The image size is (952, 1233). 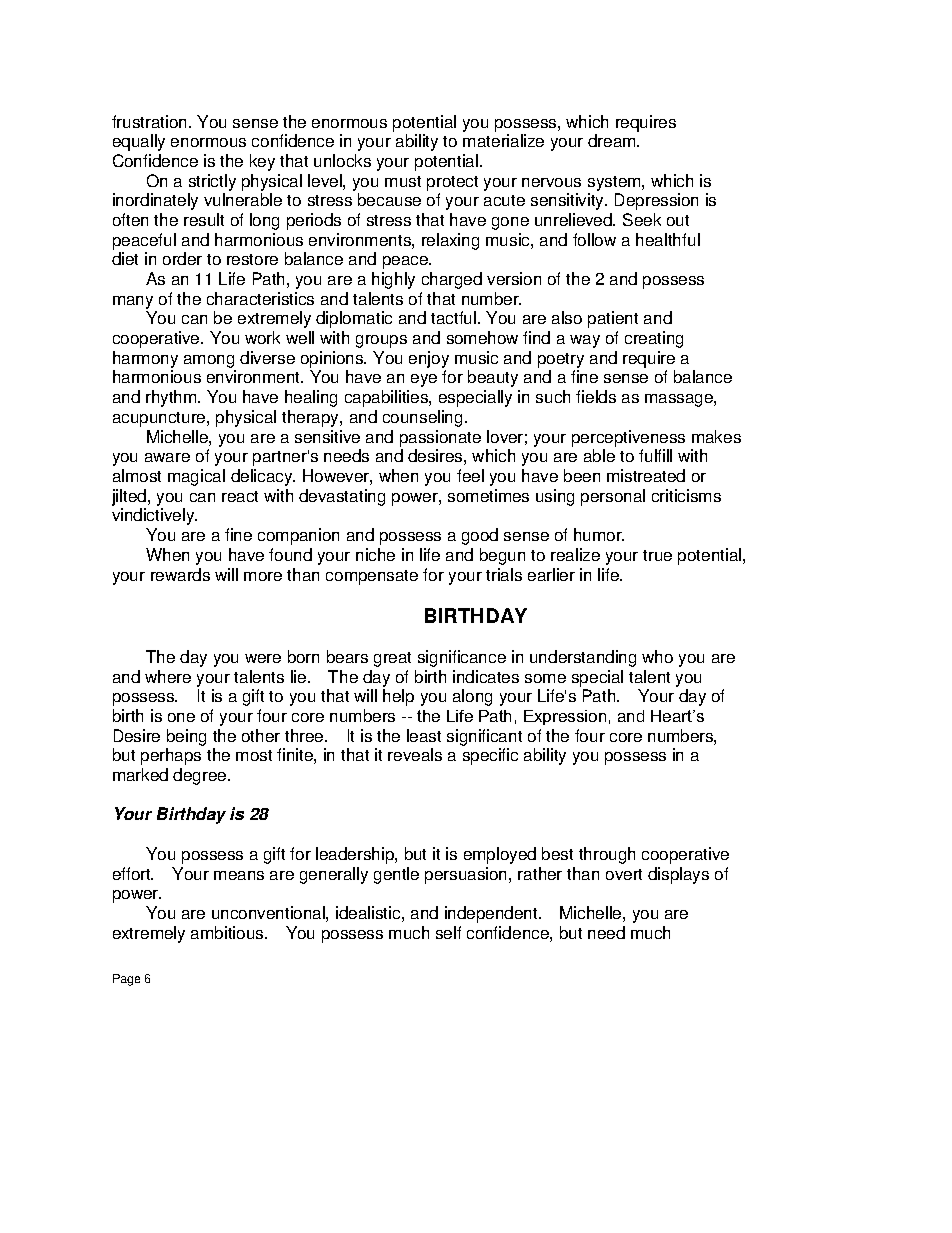 What do you see at coordinates (228, 932) in the document?
I see `ambitious` at bounding box center [228, 932].
